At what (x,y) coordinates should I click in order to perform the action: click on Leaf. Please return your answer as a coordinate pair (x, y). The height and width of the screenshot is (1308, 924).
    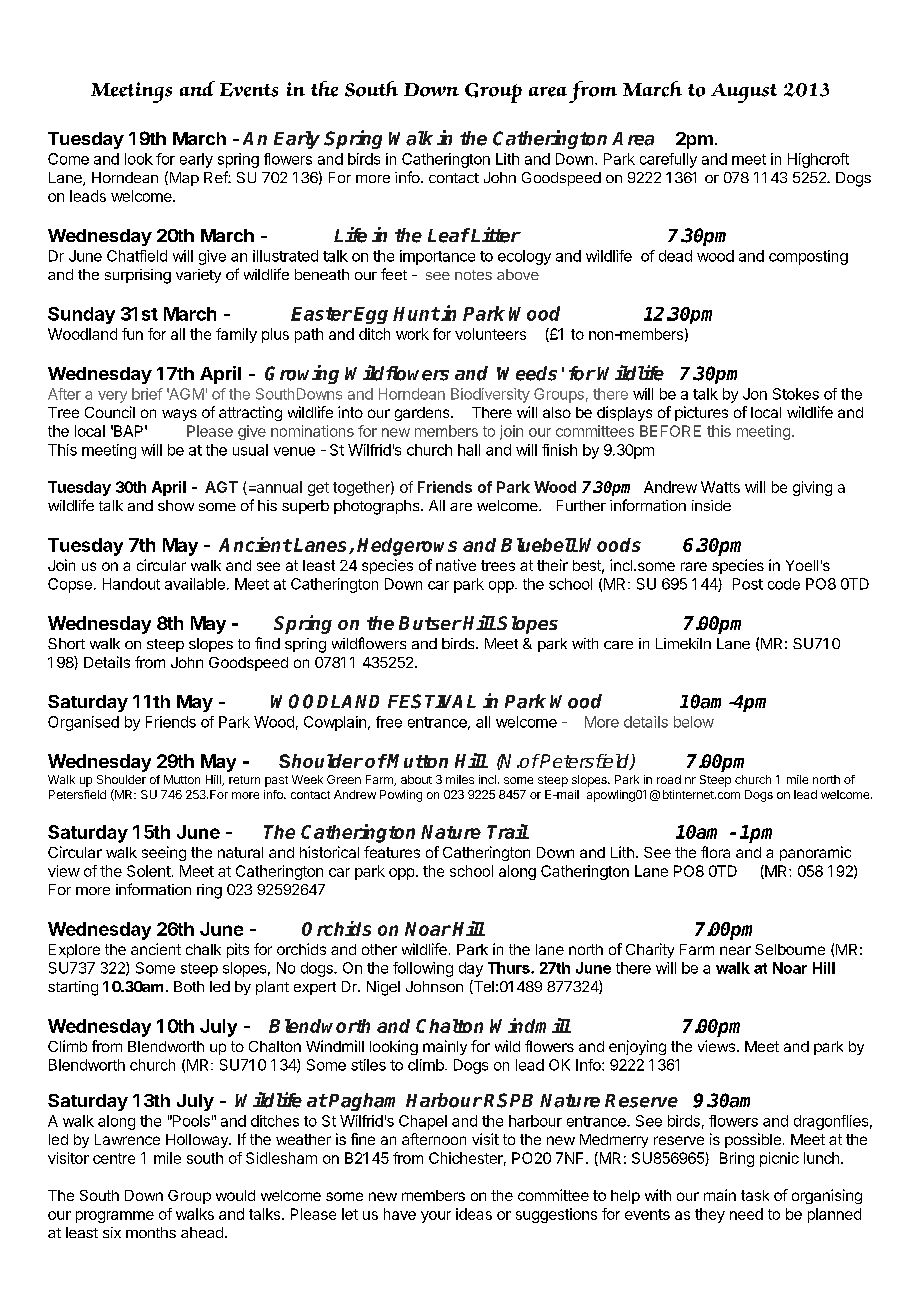
    Looking at the image, I should click on (449, 235).
